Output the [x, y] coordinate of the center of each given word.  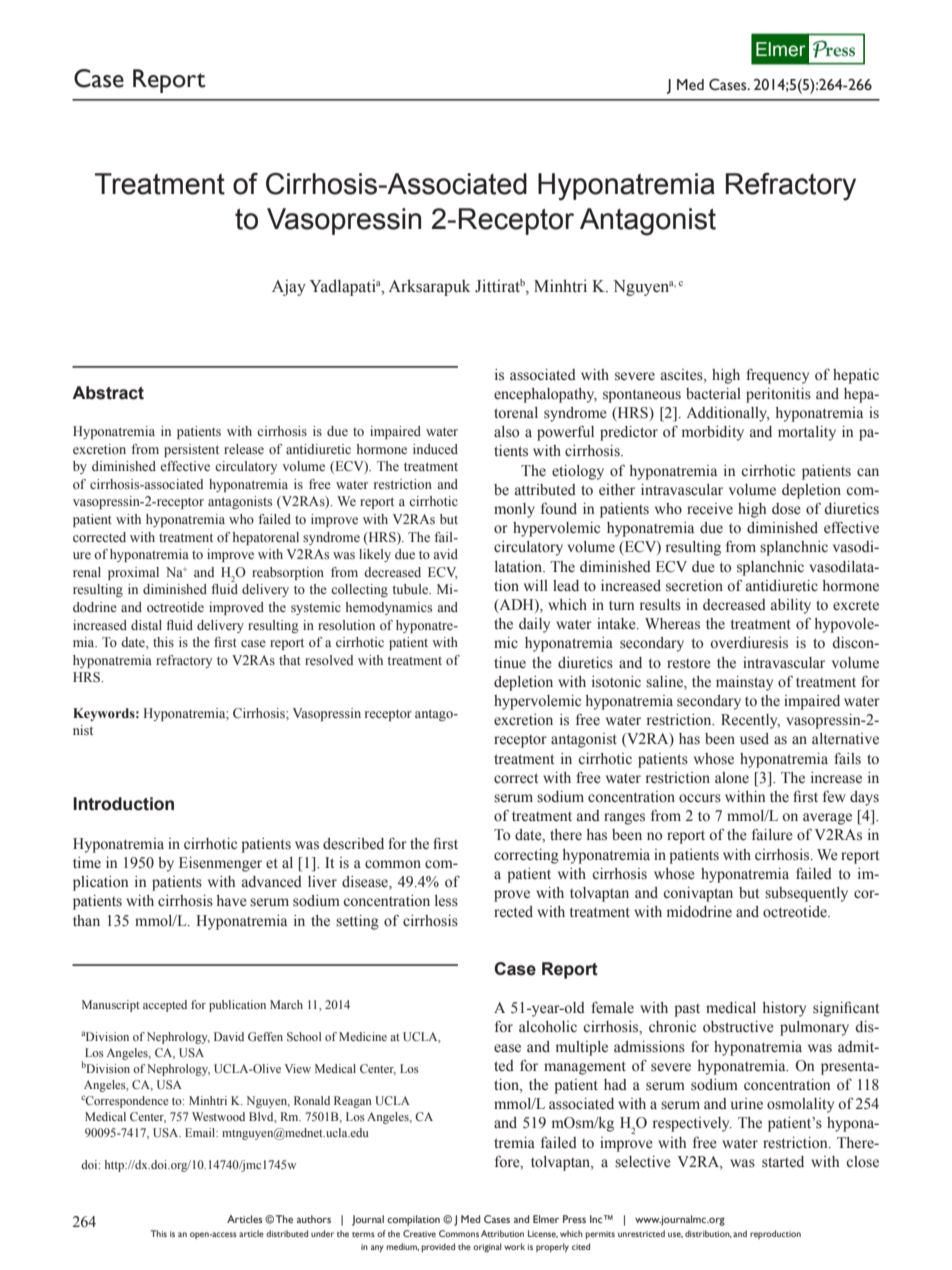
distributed [287, 1233]
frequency [777, 376]
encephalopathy [545, 395]
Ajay [289, 287]
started [783, 1162]
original [487, 1248]
